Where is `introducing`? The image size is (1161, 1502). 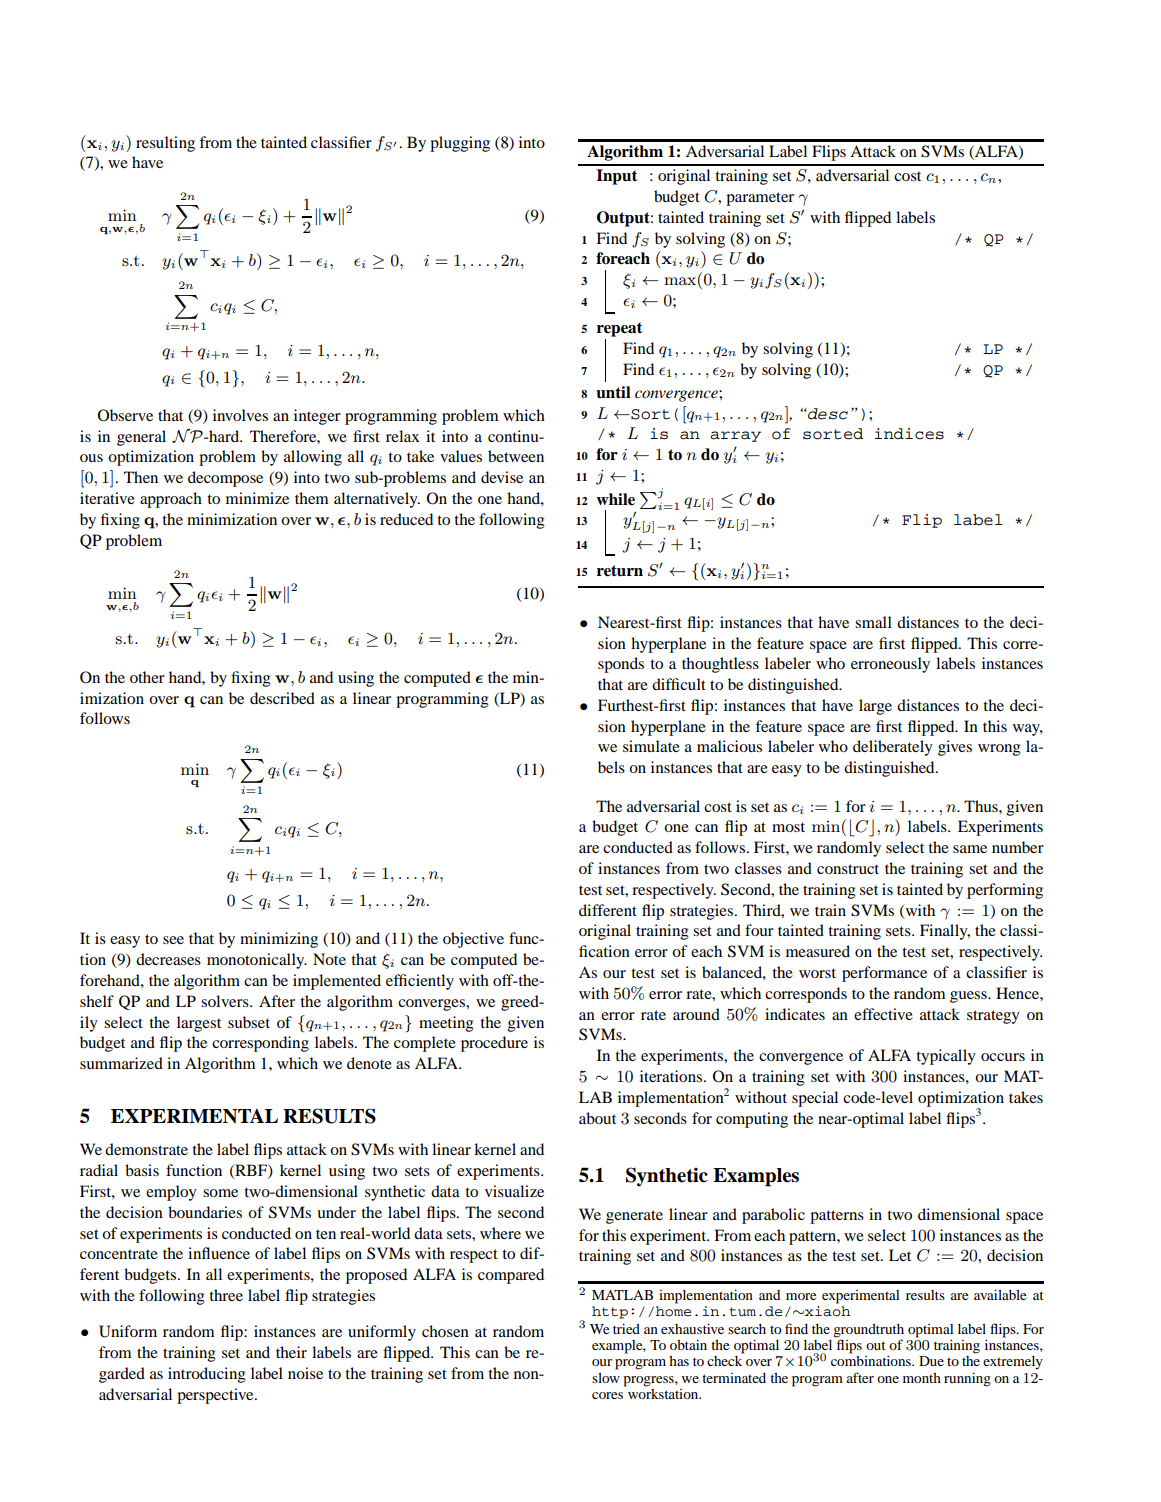
introducing is located at coordinates (207, 1375).
